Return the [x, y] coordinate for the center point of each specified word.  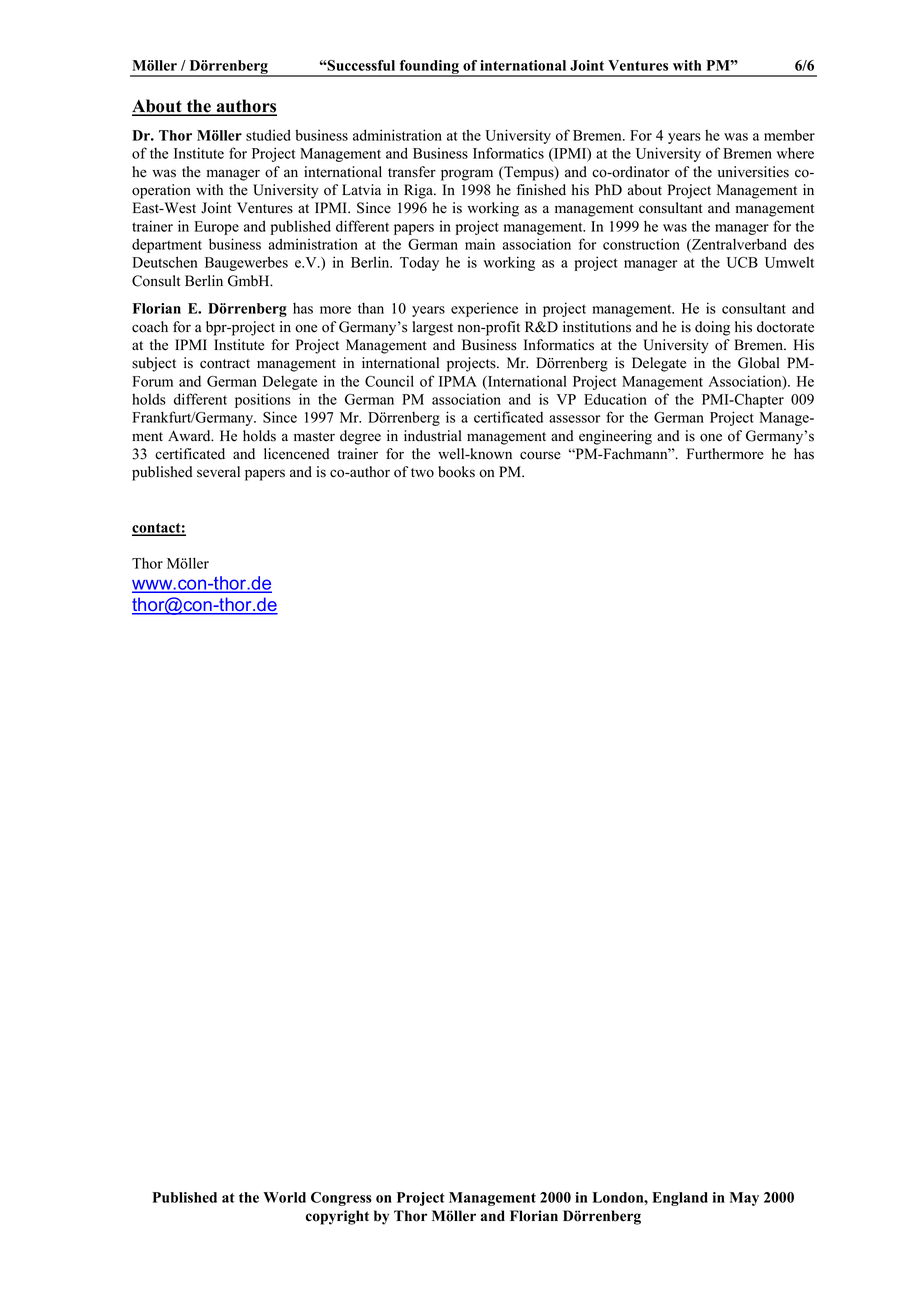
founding [429, 68]
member [789, 135]
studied [268, 135]
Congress [341, 1199]
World [284, 1197]
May [744, 1199]
